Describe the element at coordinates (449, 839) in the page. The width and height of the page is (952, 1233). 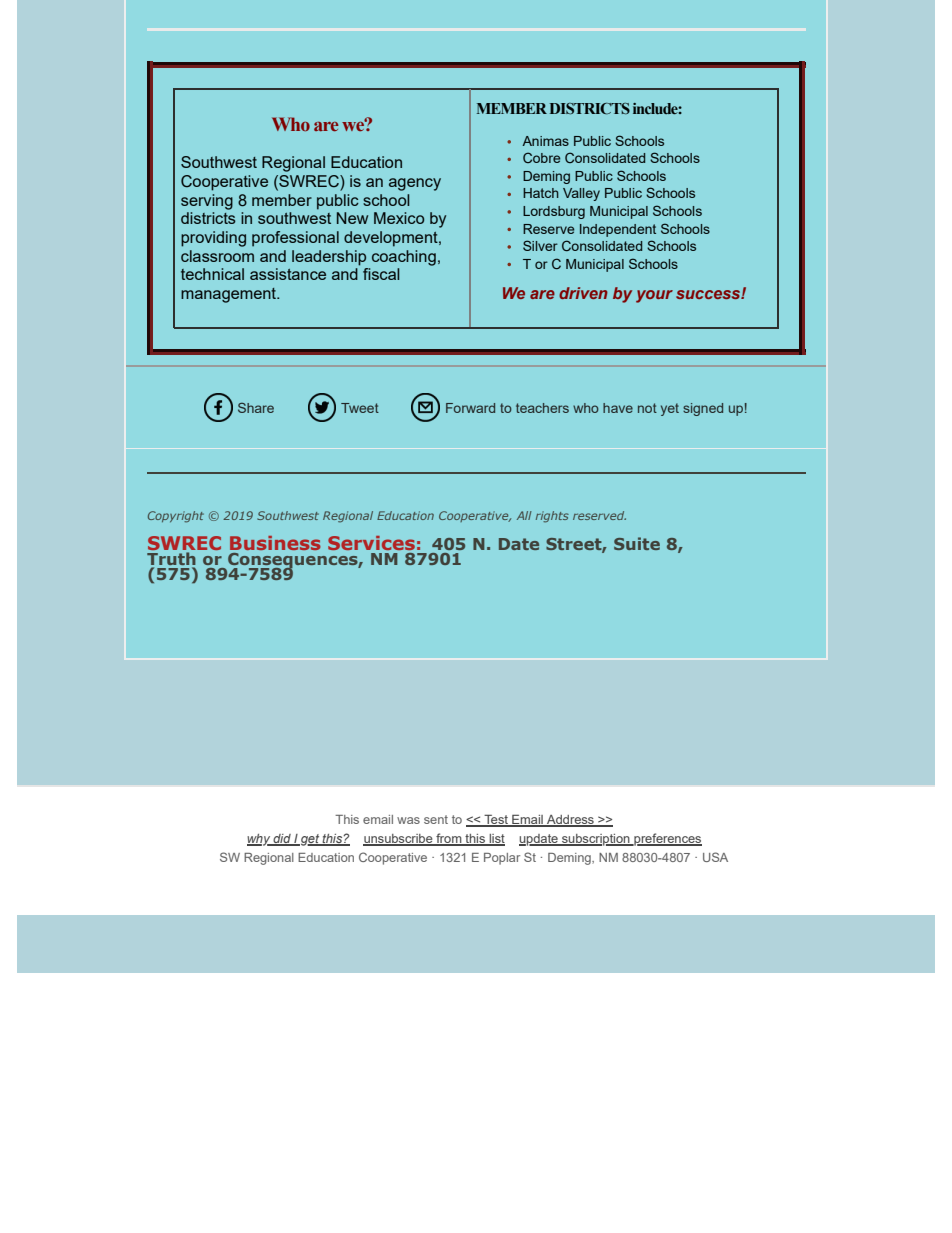
I see `from` at that location.
